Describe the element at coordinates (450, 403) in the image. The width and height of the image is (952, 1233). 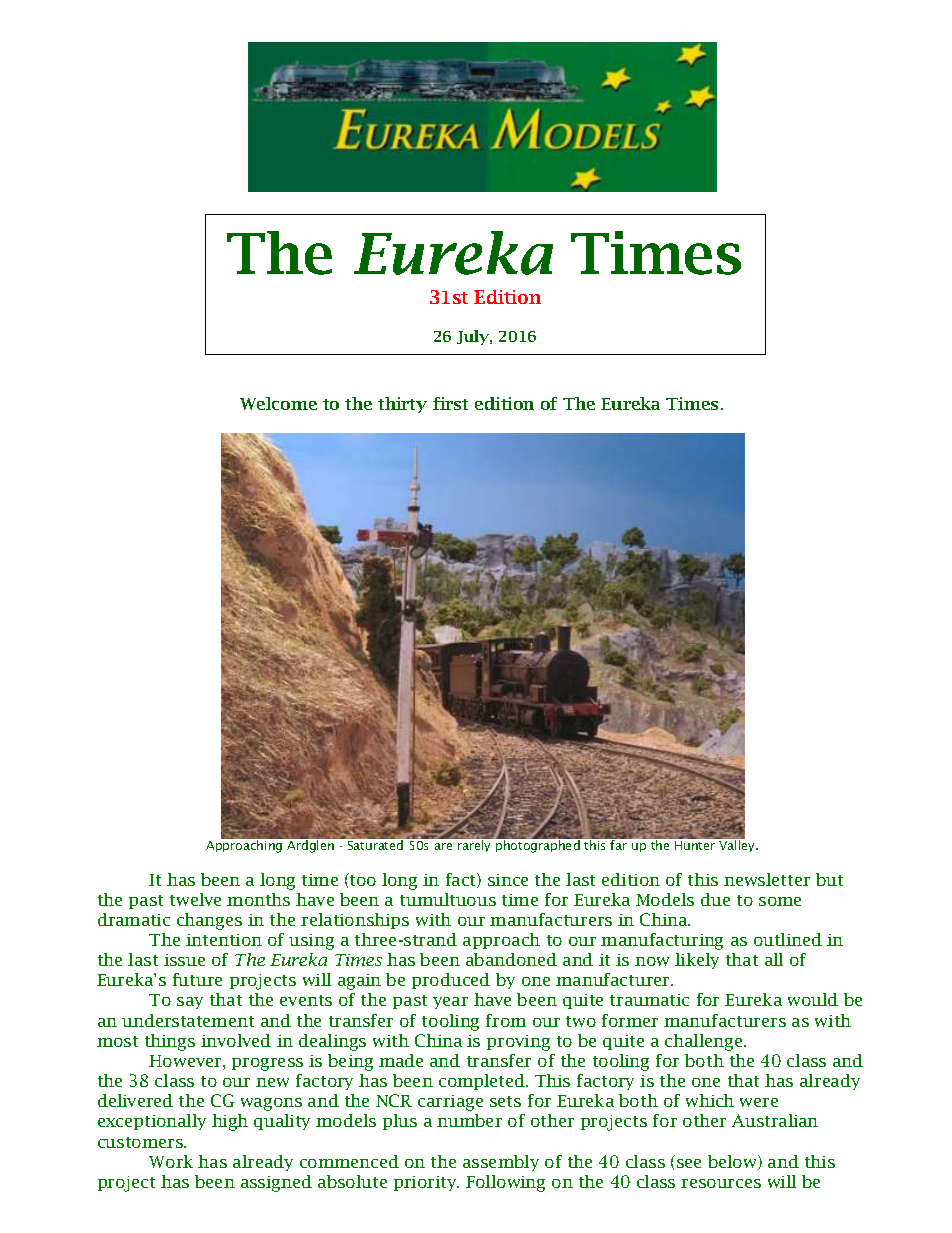
I see `first` at that location.
